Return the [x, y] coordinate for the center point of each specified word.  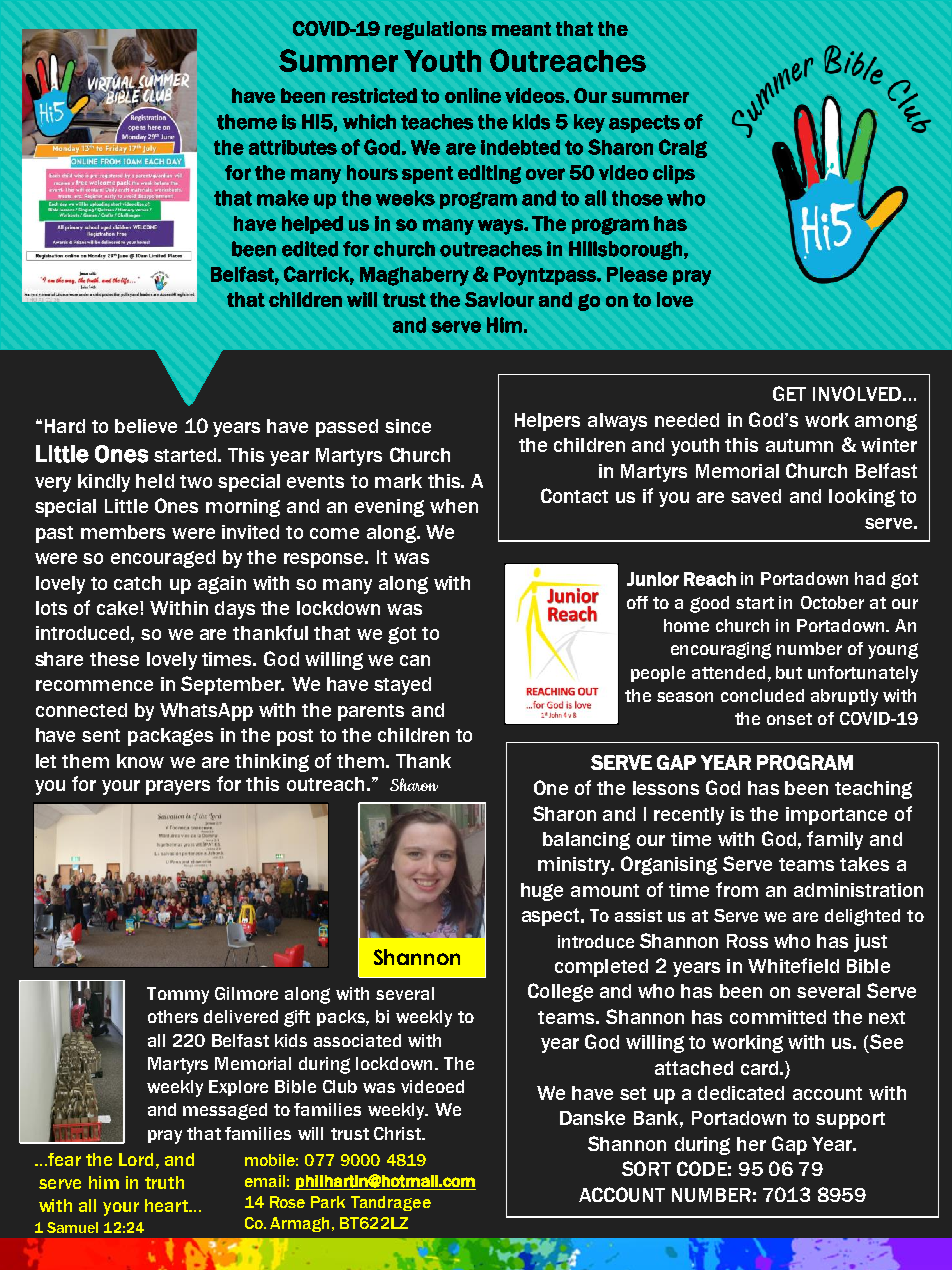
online [473, 95]
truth [164, 1182]
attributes [293, 147]
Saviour [499, 299]
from [737, 889]
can [415, 660]
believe [146, 426]
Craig [683, 148]
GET [789, 393]
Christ [398, 1133]
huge [542, 892]
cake [119, 608]
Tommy [178, 995]
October [832, 602]
